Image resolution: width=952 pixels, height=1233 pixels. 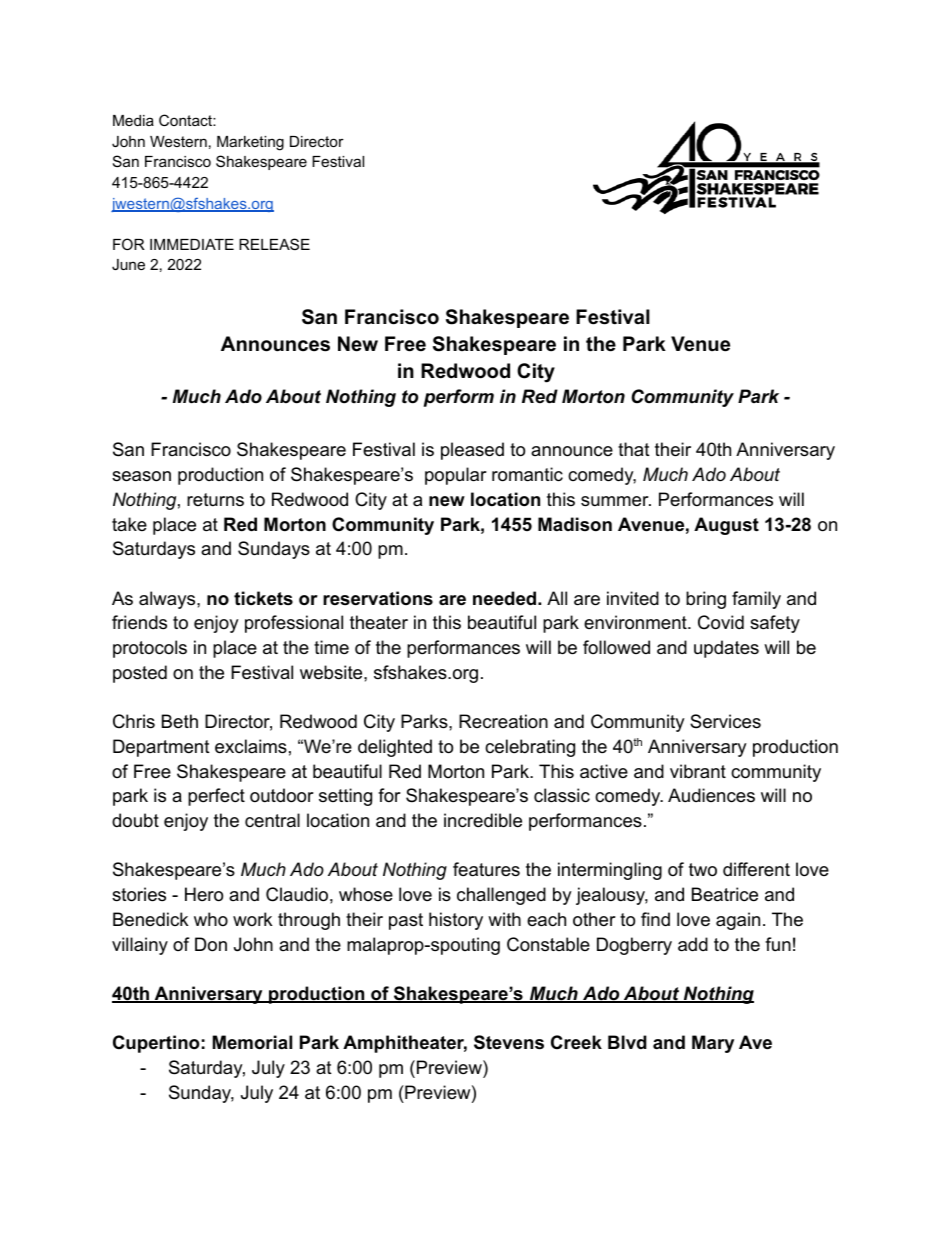 What do you see at coordinates (616, 501) in the page?
I see `summer` at bounding box center [616, 501].
